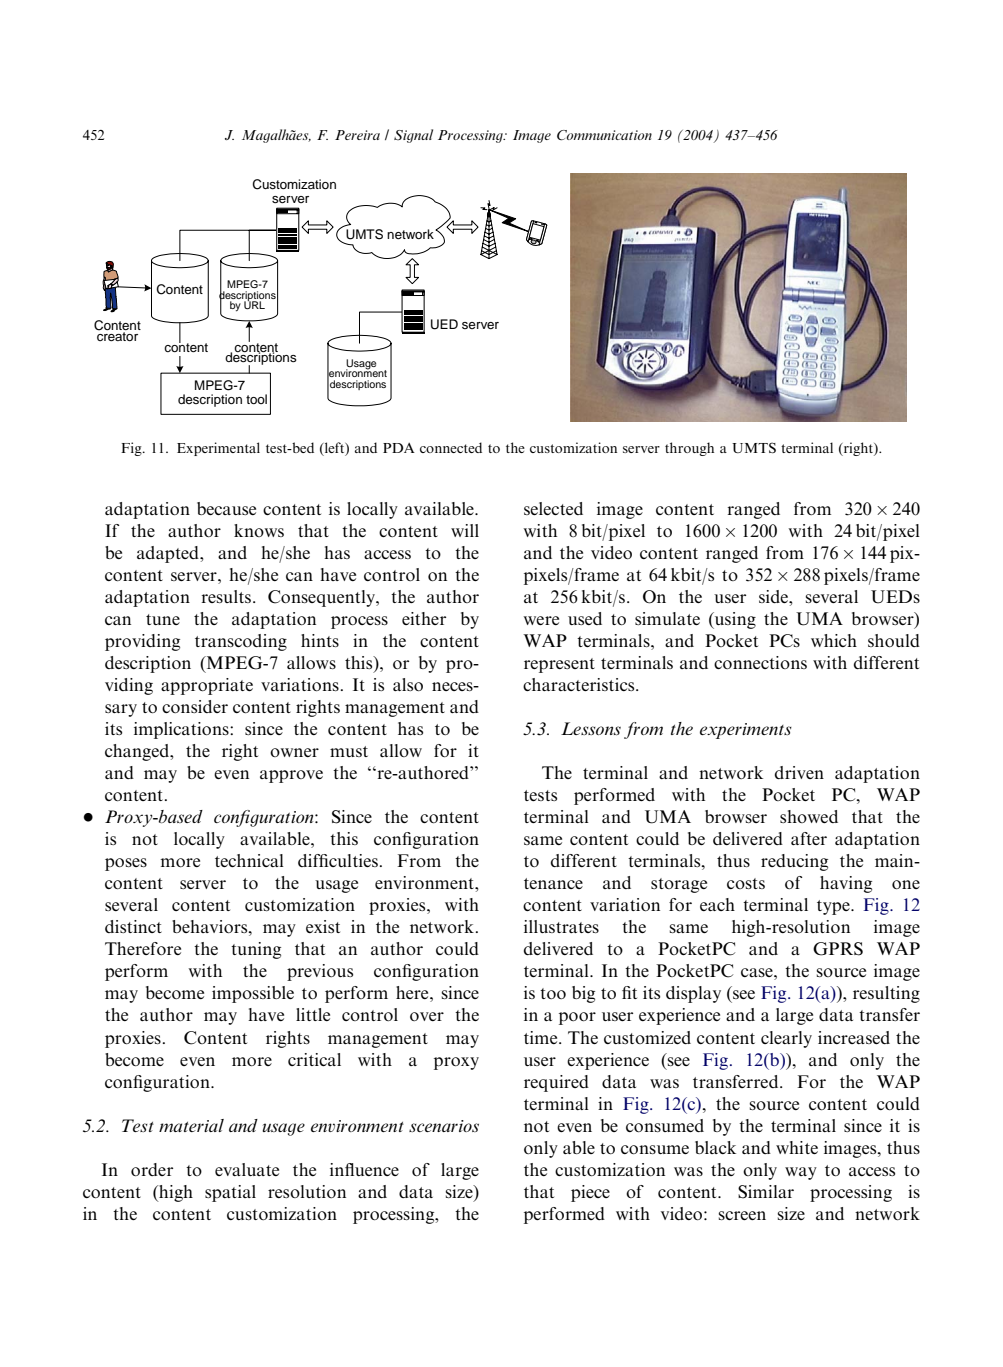  What do you see at coordinates (590, 1193) in the page?
I see `piece` at bounding box center [590, 1193].
